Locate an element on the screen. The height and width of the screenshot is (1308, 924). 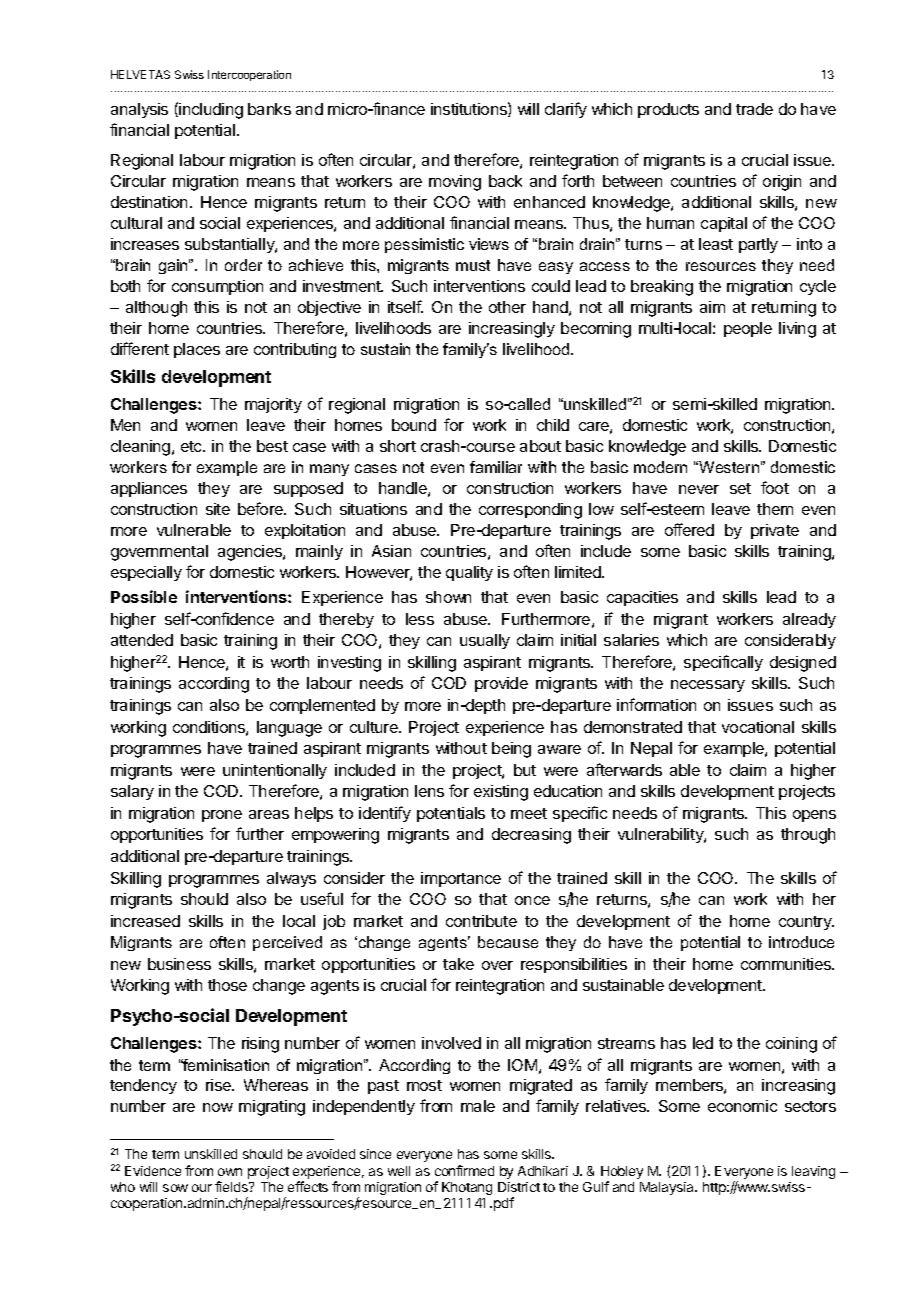
trade is located at coordinates (754, 109).
